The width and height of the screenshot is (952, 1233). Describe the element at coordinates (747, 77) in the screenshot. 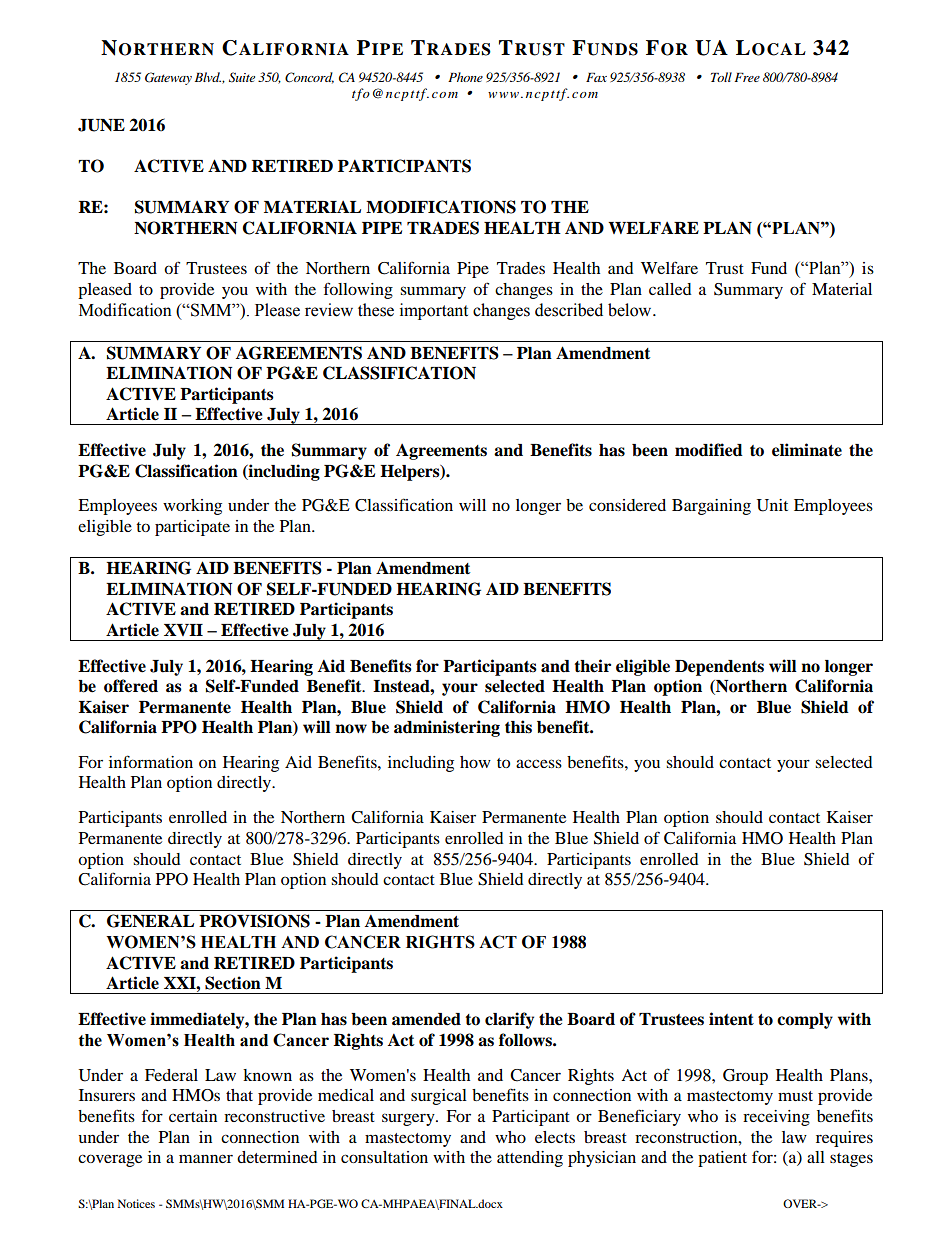

I see `Free` at that location.
